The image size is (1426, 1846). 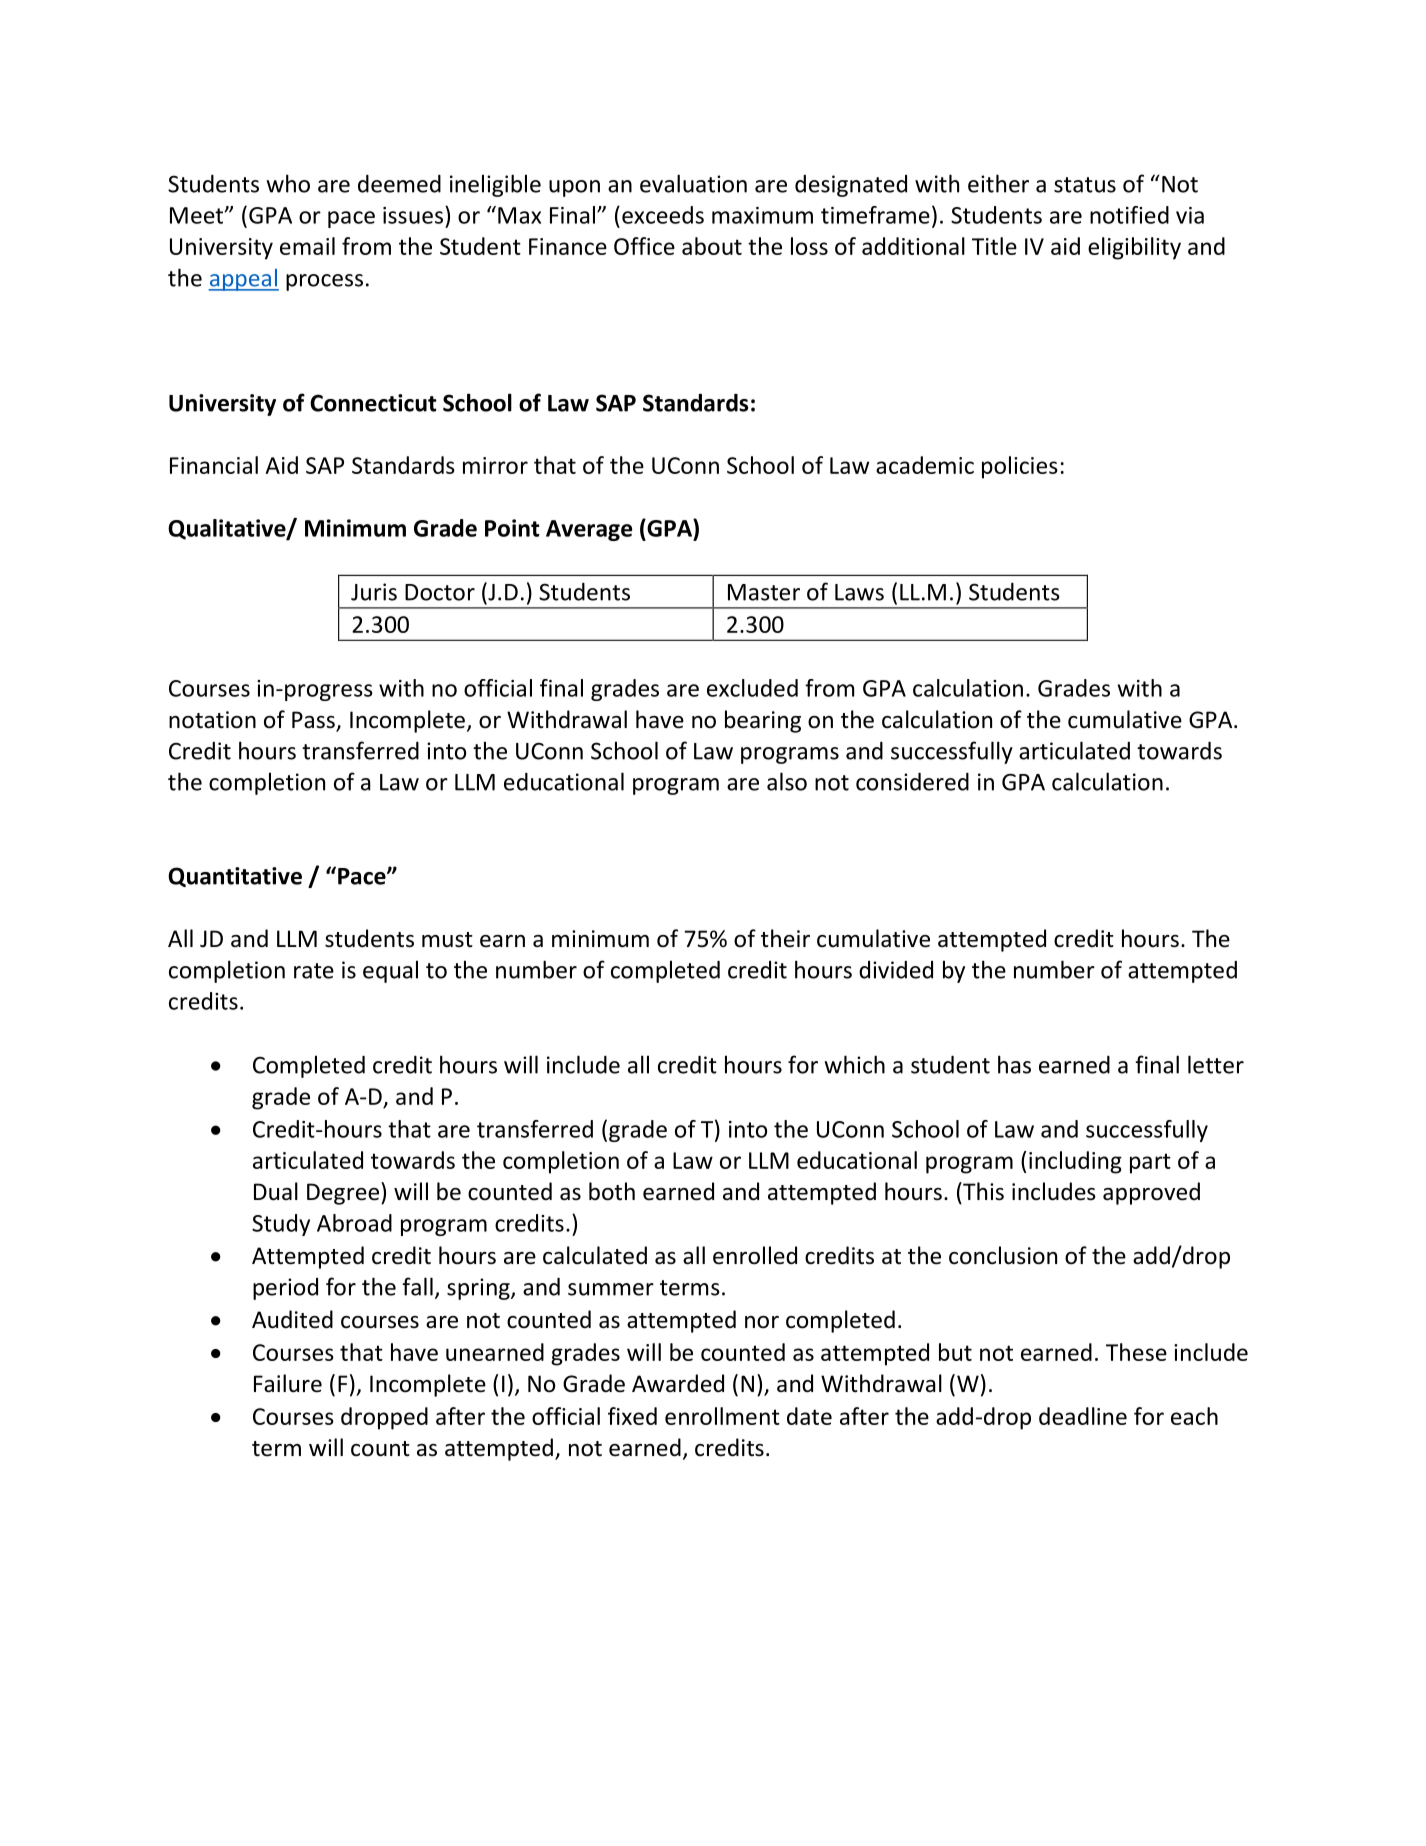 What do you see at coordinates (314, 721) in the page?
I see `Pass` at bounding box center [314, 721].
